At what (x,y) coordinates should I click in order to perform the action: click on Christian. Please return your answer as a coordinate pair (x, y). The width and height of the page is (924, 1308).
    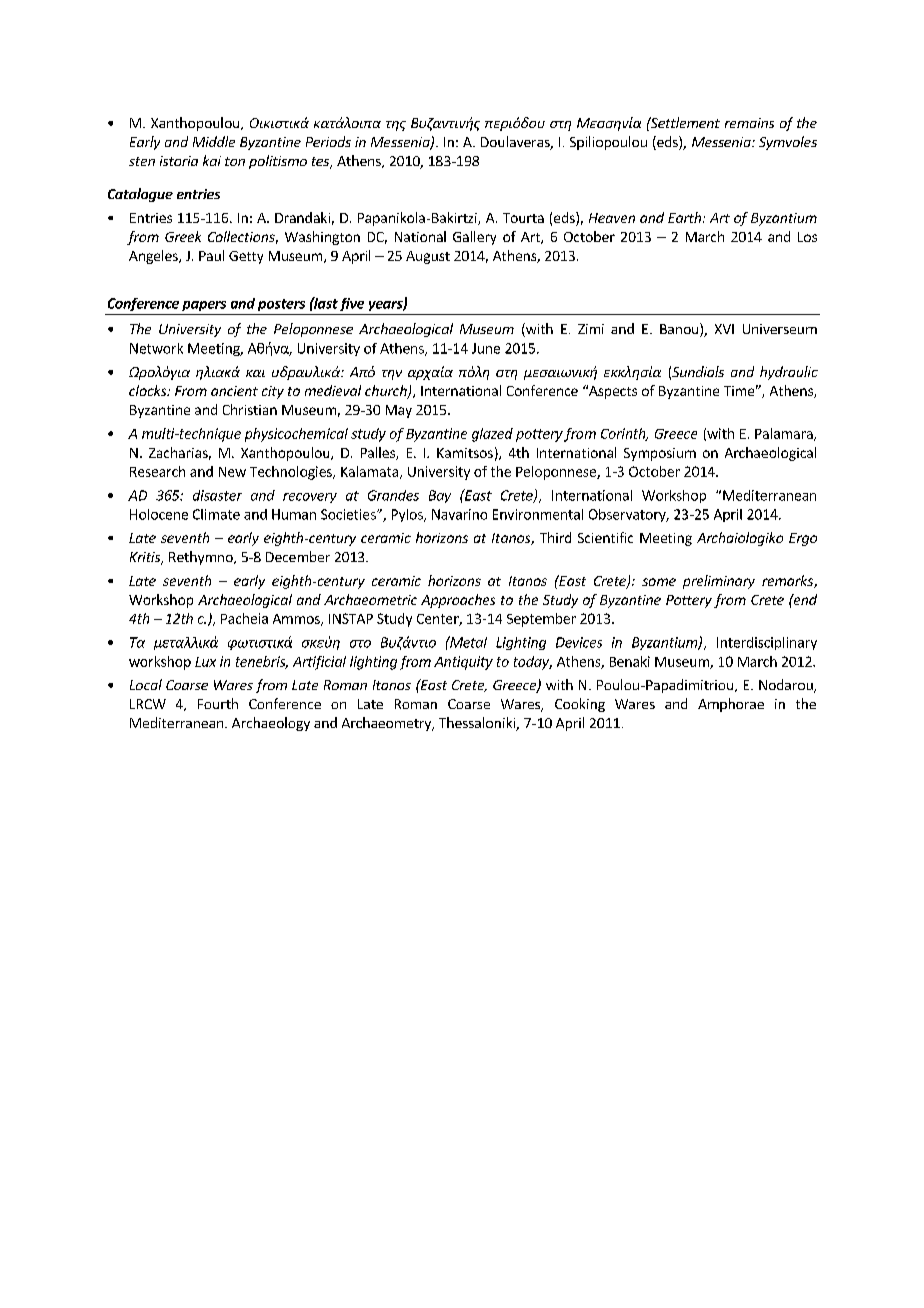
    Looking at the image, I should click on (250, 409).
